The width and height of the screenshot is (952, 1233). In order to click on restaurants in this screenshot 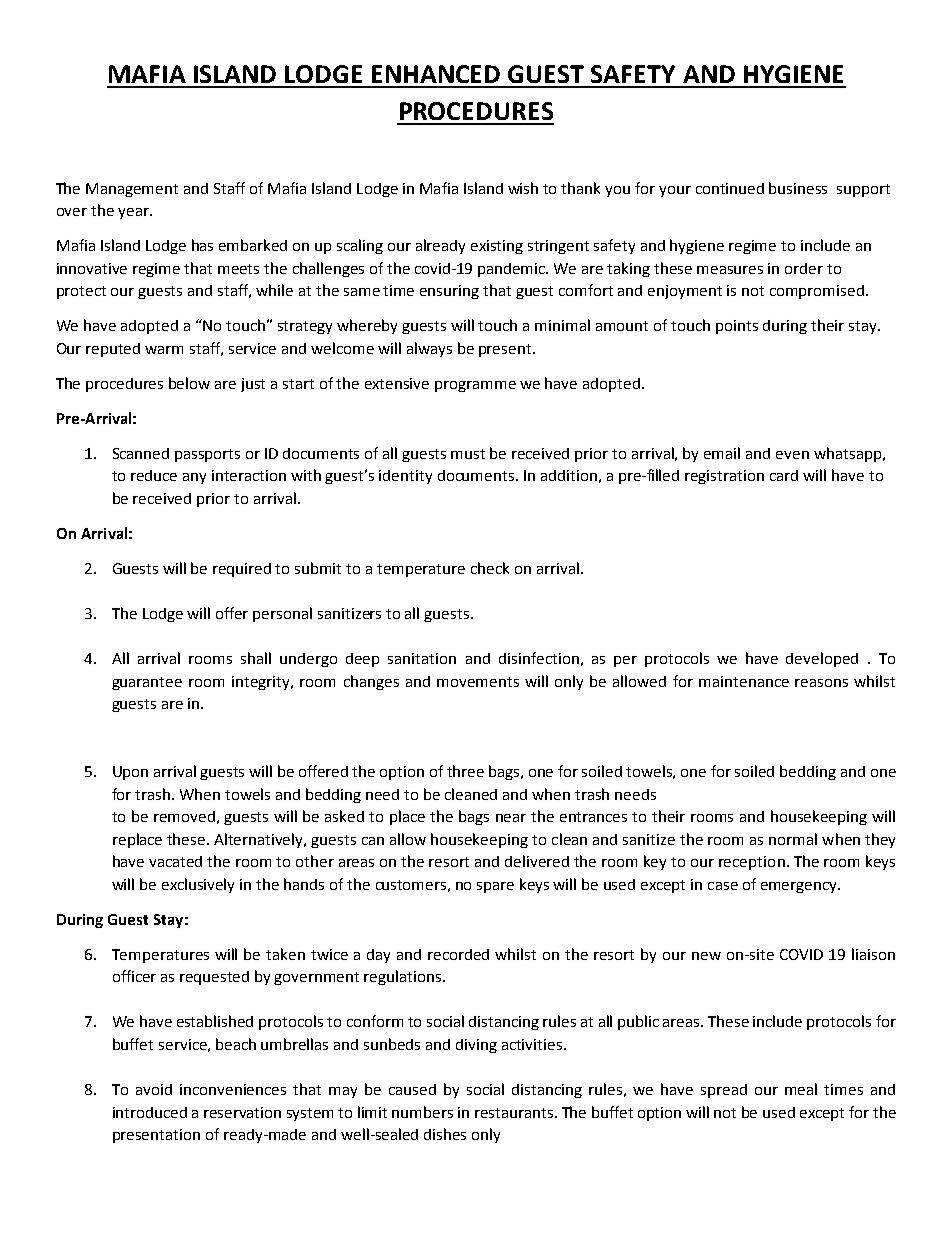, I will do `click(515, 1113)`.
